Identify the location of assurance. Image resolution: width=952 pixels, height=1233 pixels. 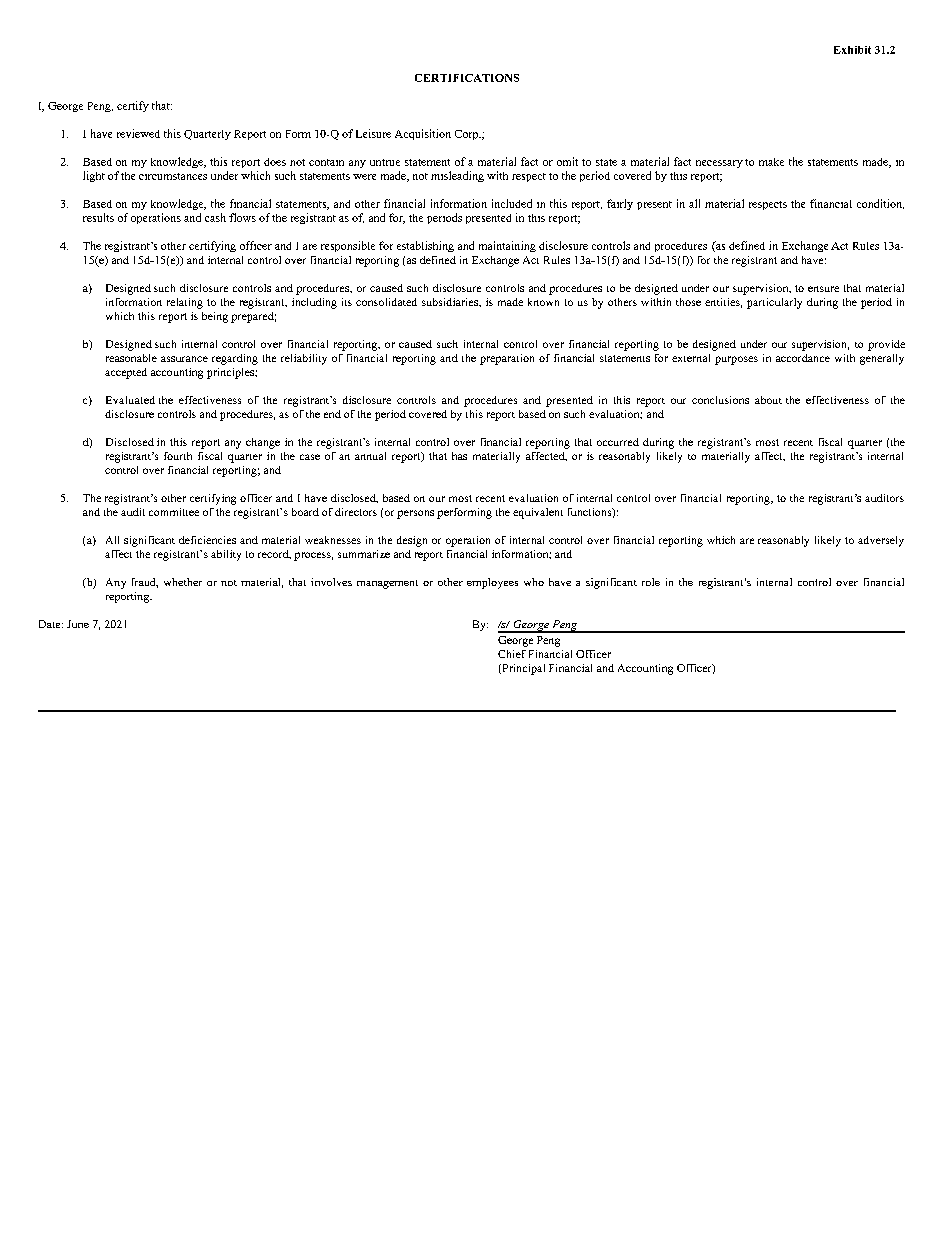
(184, 359).
